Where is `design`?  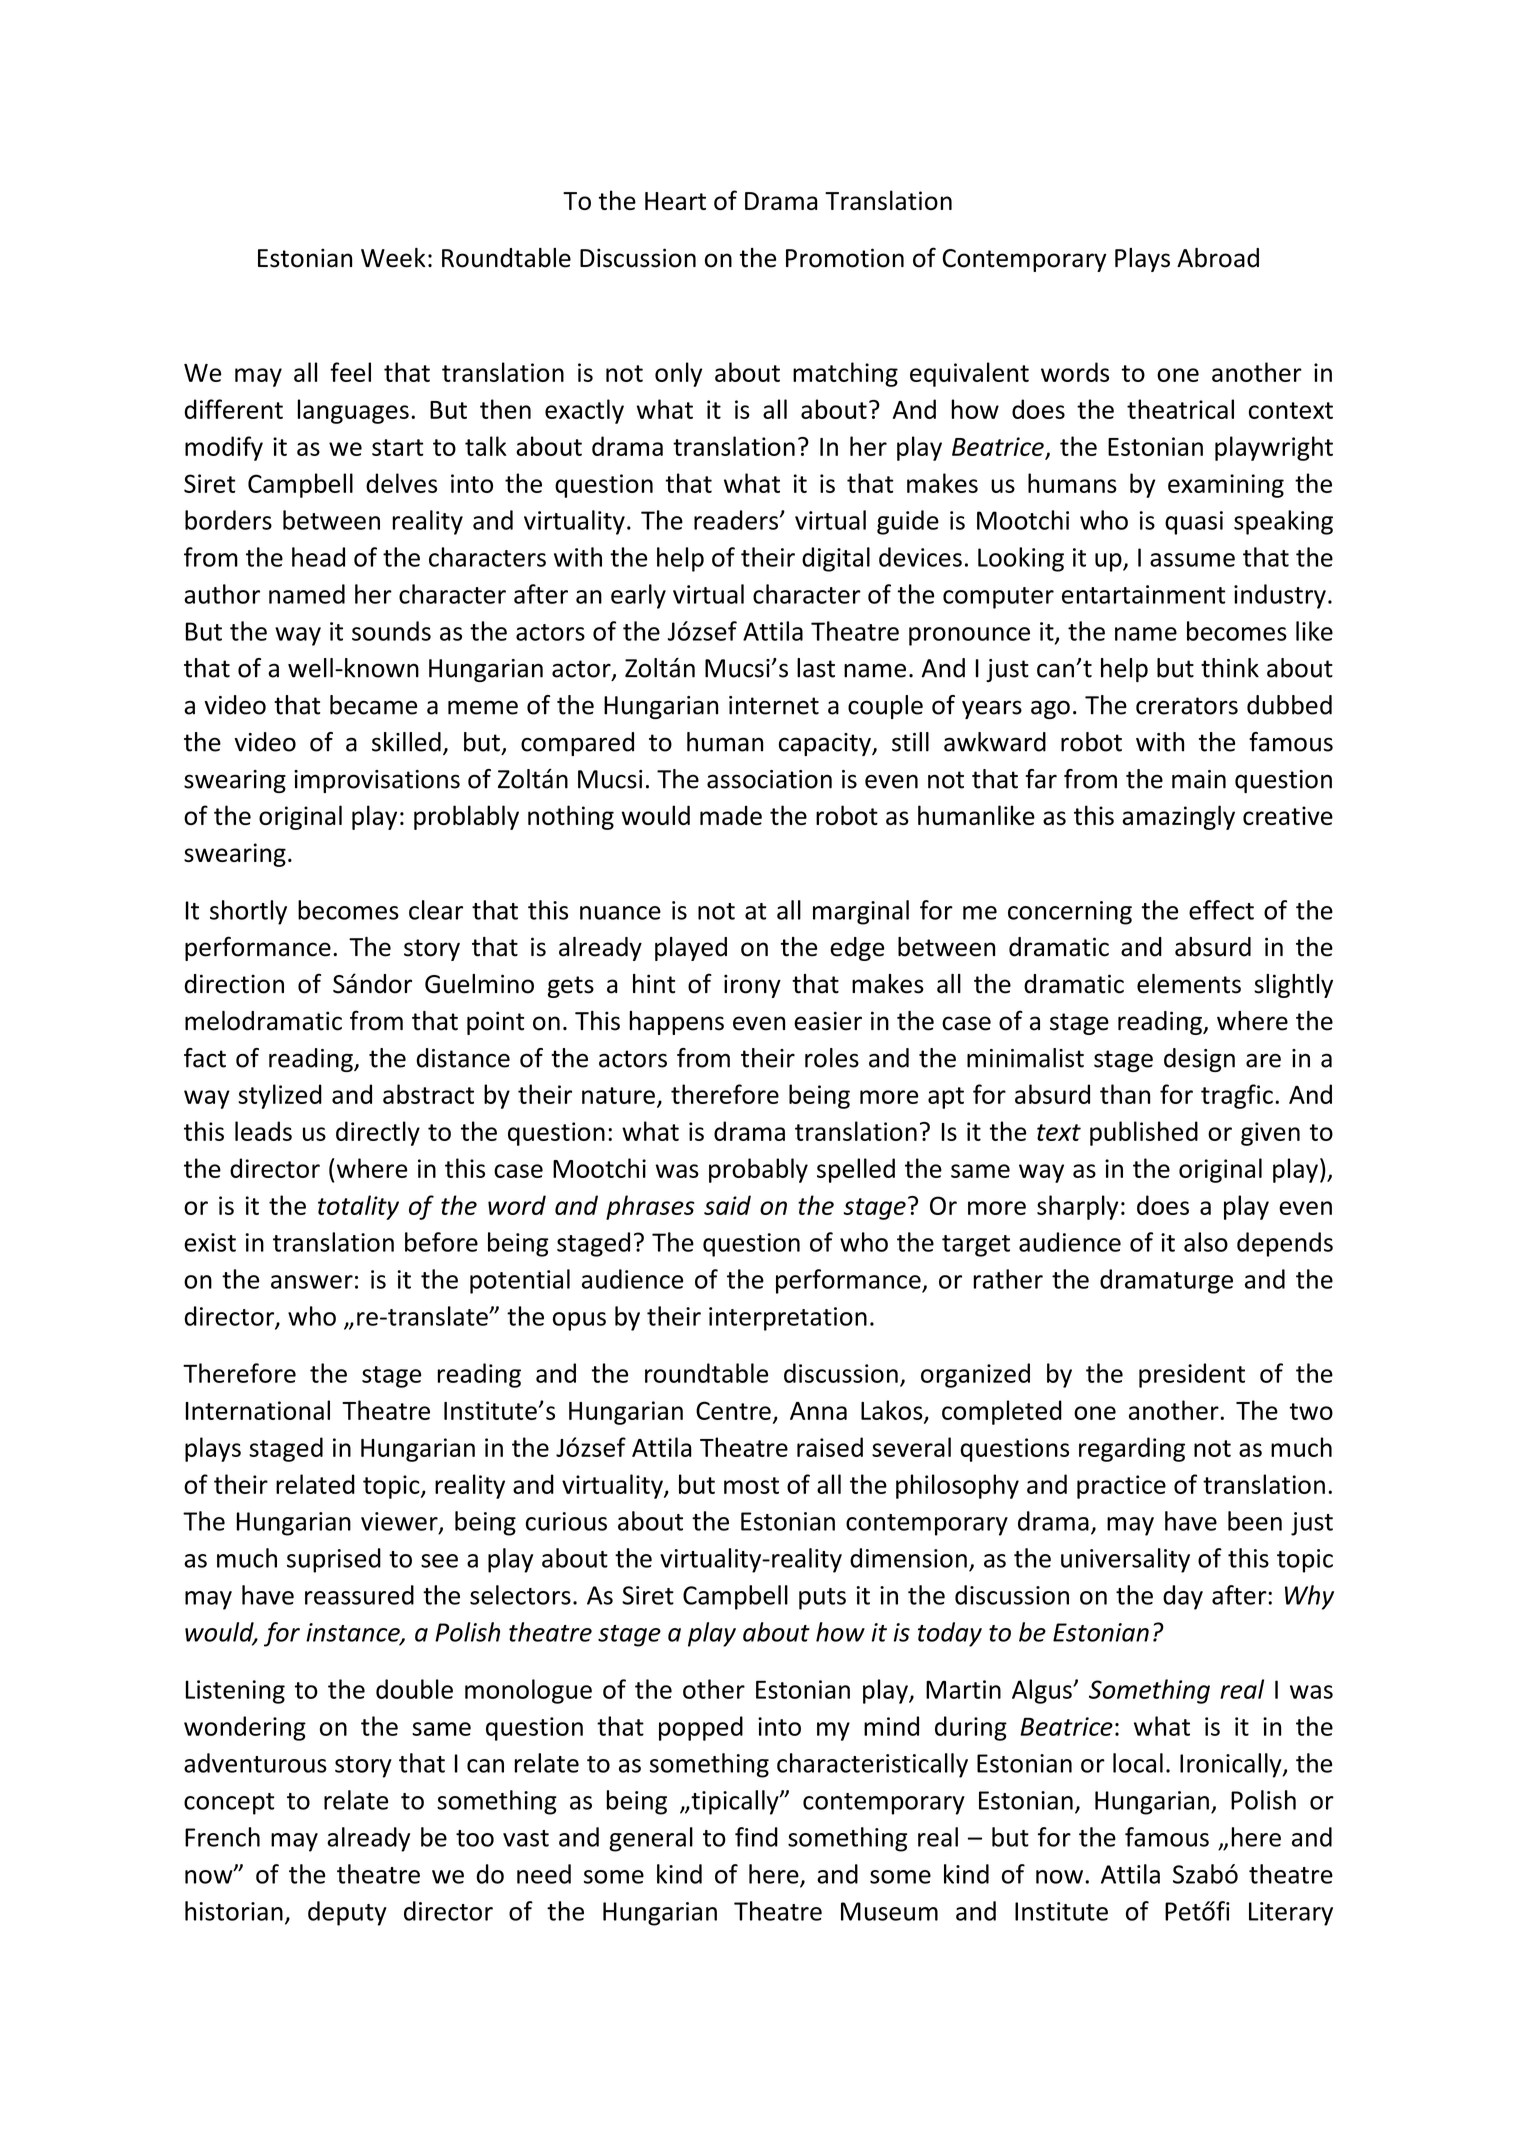
design is located at coordinates (1199, 1060).
